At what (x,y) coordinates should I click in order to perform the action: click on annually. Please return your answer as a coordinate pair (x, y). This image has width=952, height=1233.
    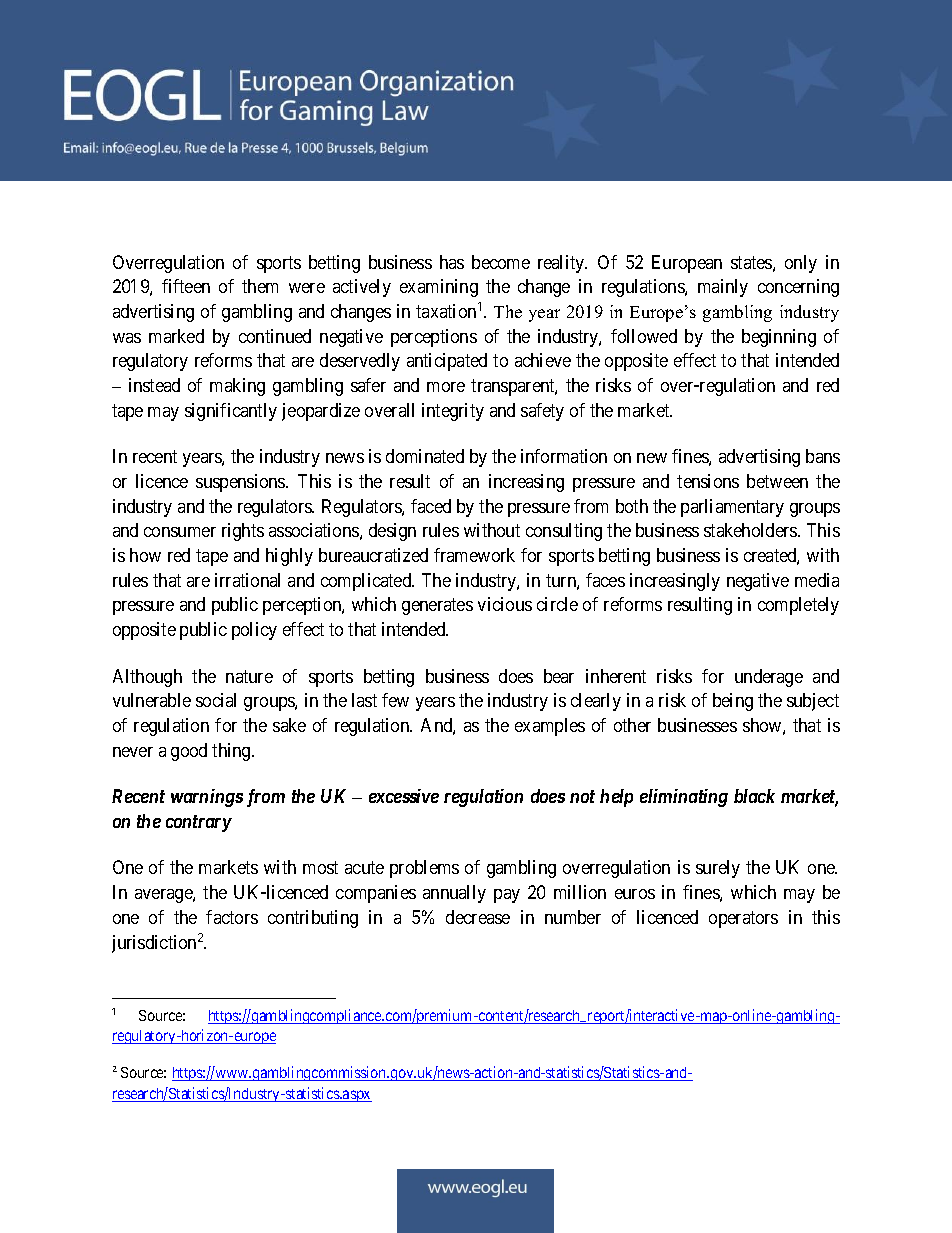
    Looking at the image, I should click on (454, 894).
